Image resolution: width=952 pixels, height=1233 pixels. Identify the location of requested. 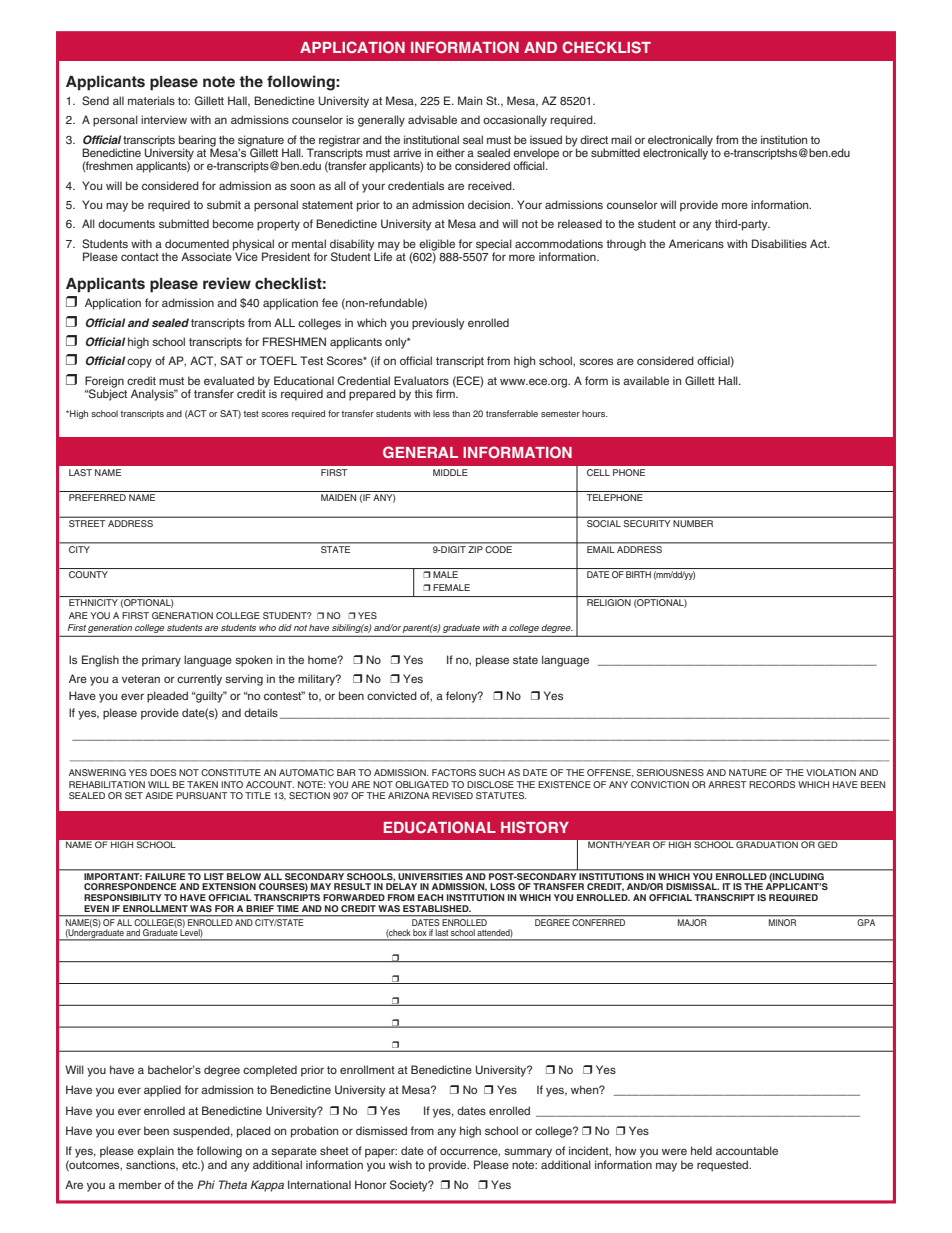
(724, 1166).
